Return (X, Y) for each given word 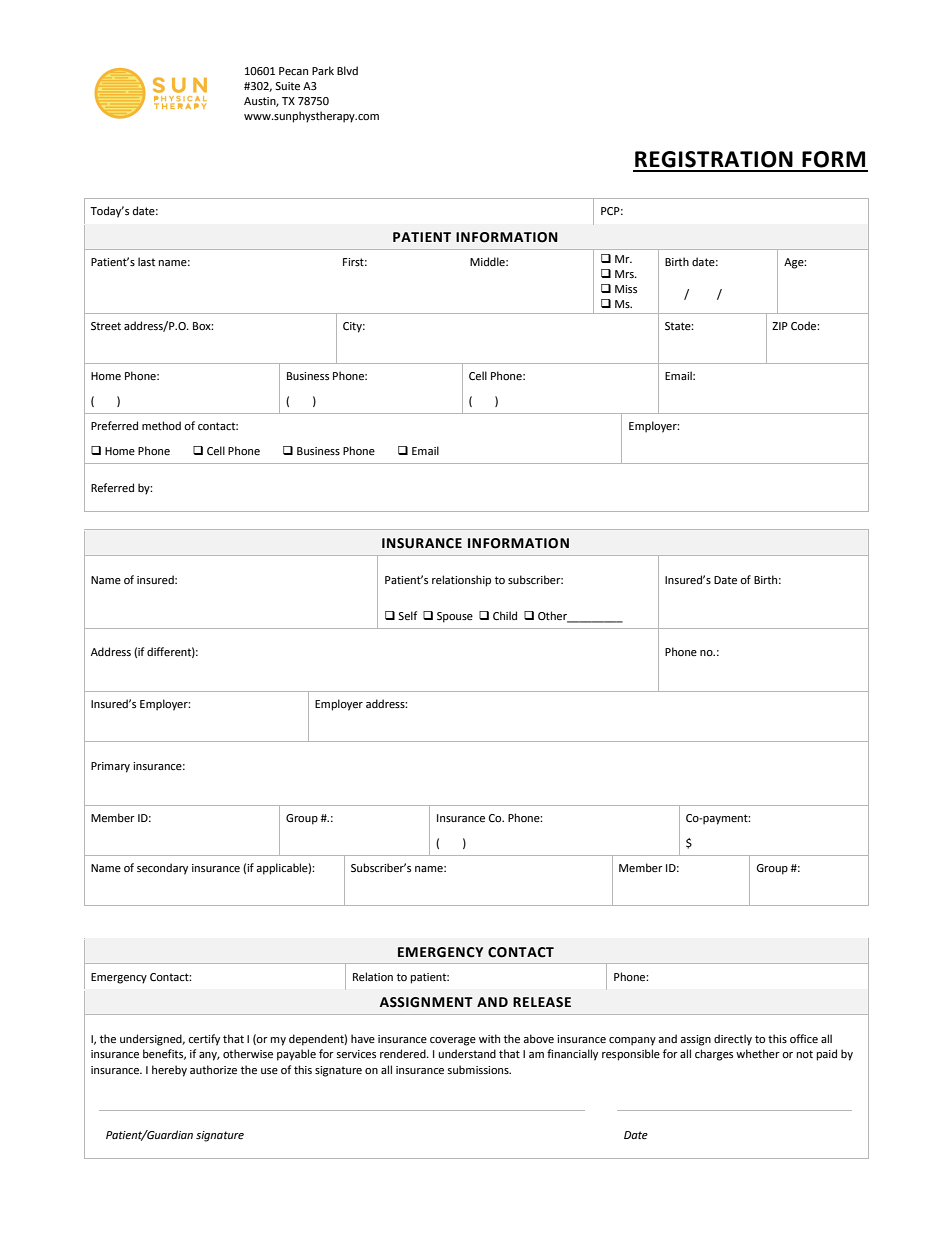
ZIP (780, 326)
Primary (110, 767)
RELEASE (542, 1002)
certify (204, 1040)
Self (407, 616)
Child (505, 616)
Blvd (347, 70)
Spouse (455, 617)
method (161, 426)
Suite (287, 86)
